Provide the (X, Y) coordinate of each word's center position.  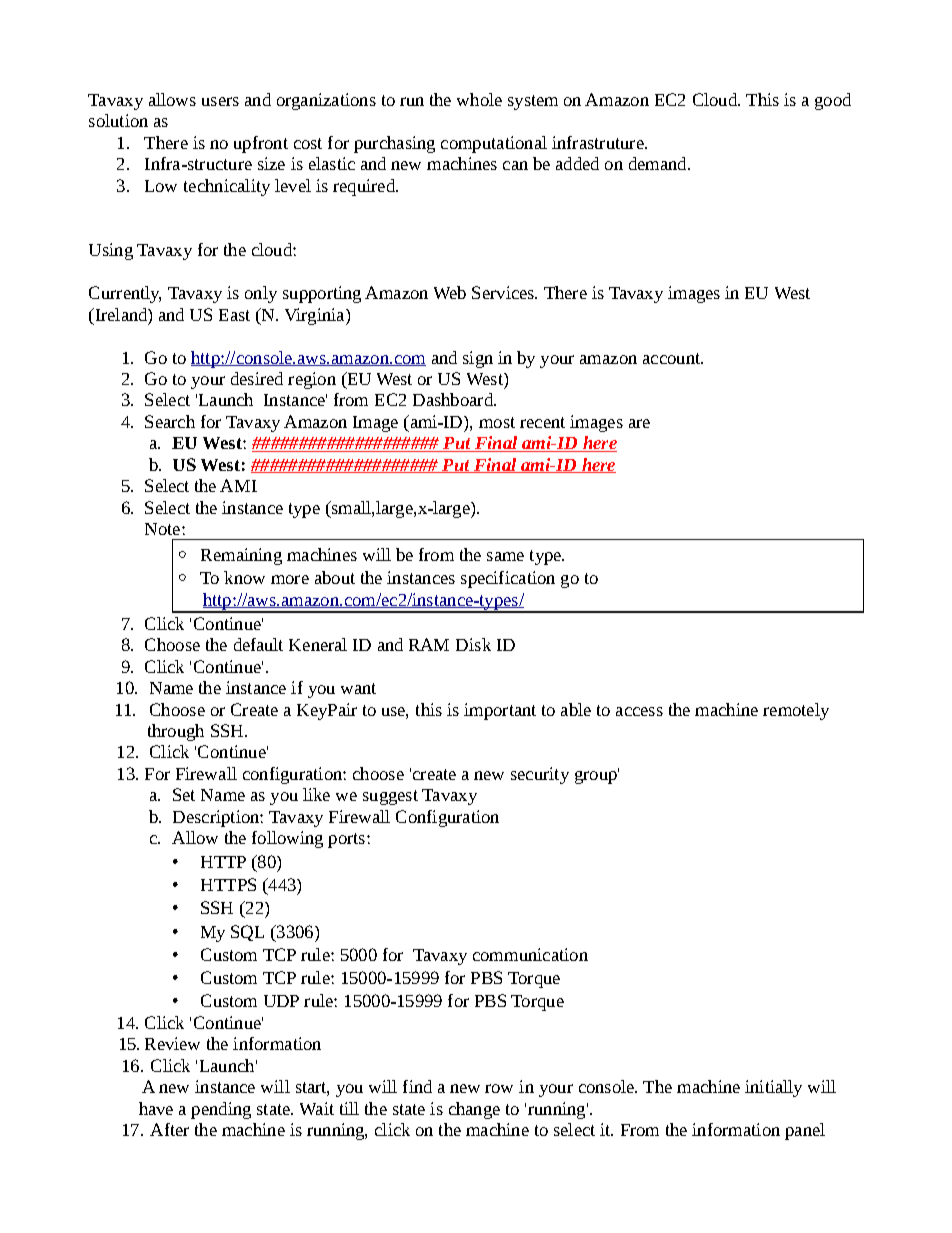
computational (494, 144)
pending (221, 1110)
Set (184, 794)
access (639, 711)
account (672, 358)
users (220, 101)
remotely (796, 711)
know (244, 577)
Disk (473, 644)
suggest (390, 797)
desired (257, 378)
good (833, 101)
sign (478, 359)
